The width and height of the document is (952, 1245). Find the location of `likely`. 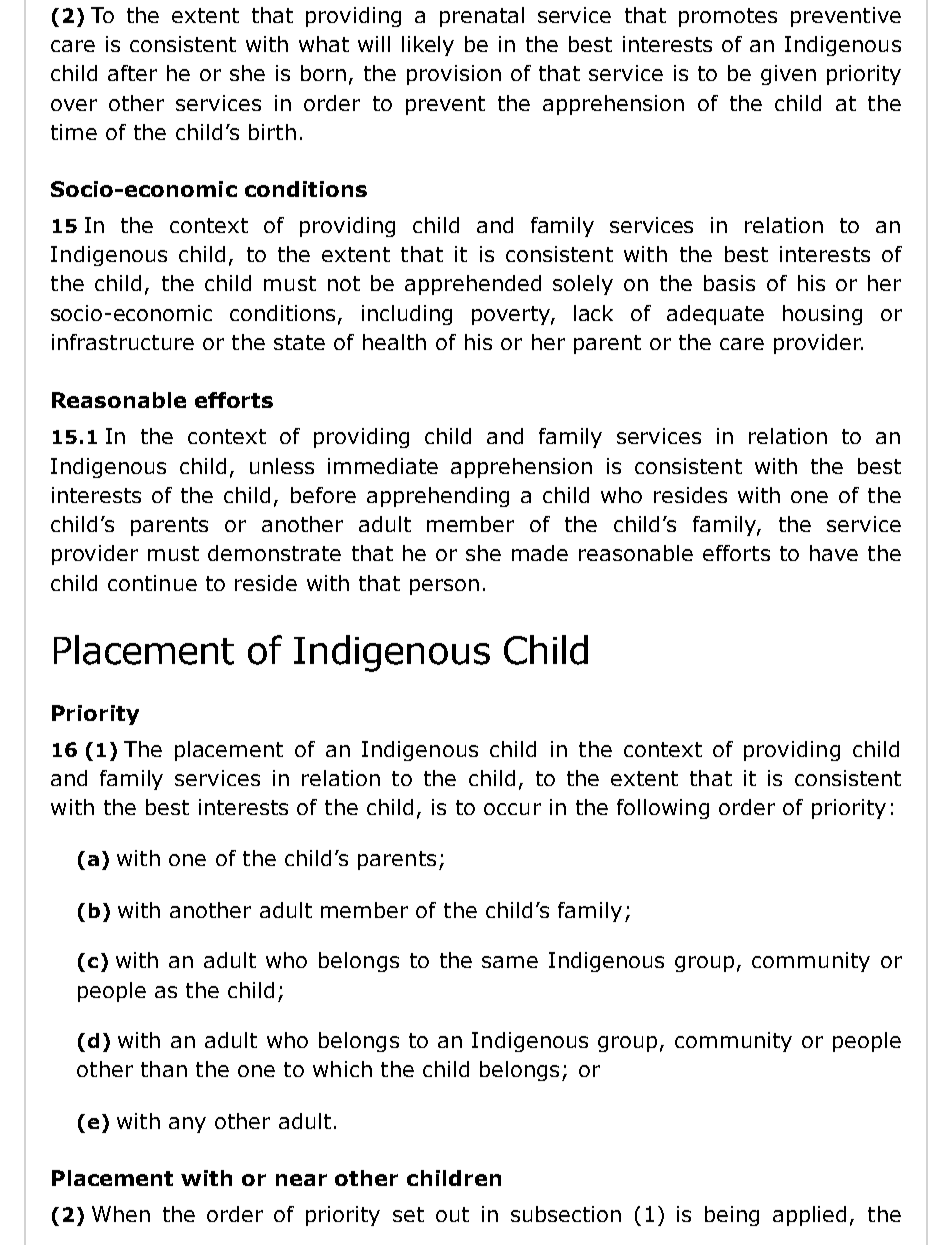

likely is located at coordinates (428, 46).
